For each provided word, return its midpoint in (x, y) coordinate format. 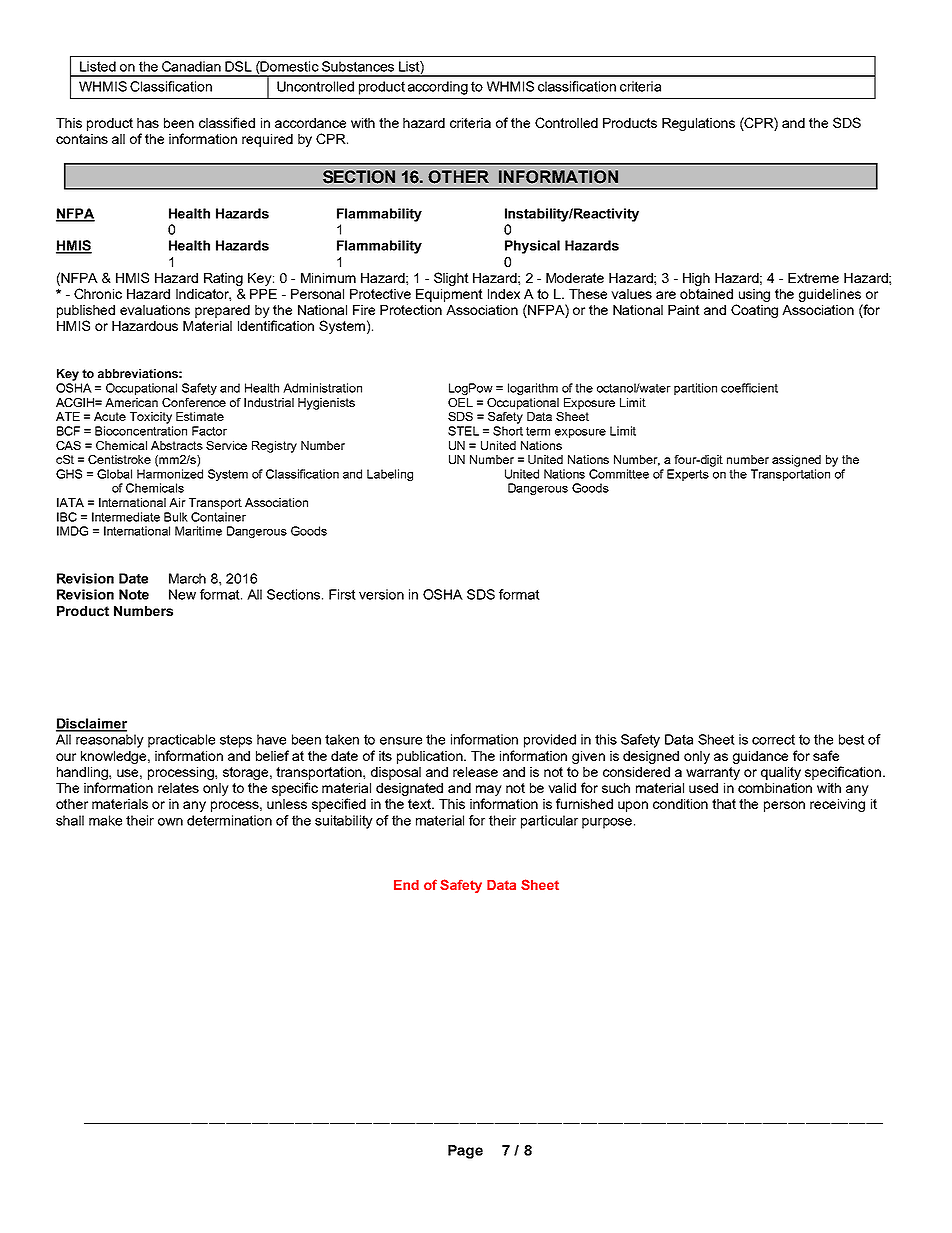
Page (465, 1152)
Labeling (390, 475)
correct (773, 739)
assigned (796, 461)
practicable (181, 741)
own (170, 822)
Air (177, 502)
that (724, 804)
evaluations (155, 310)
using (754, 295)
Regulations (698, 124)
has (148, 123)
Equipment (449, 295)
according (438, 88)
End (406, 885)
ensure (401, 741)
